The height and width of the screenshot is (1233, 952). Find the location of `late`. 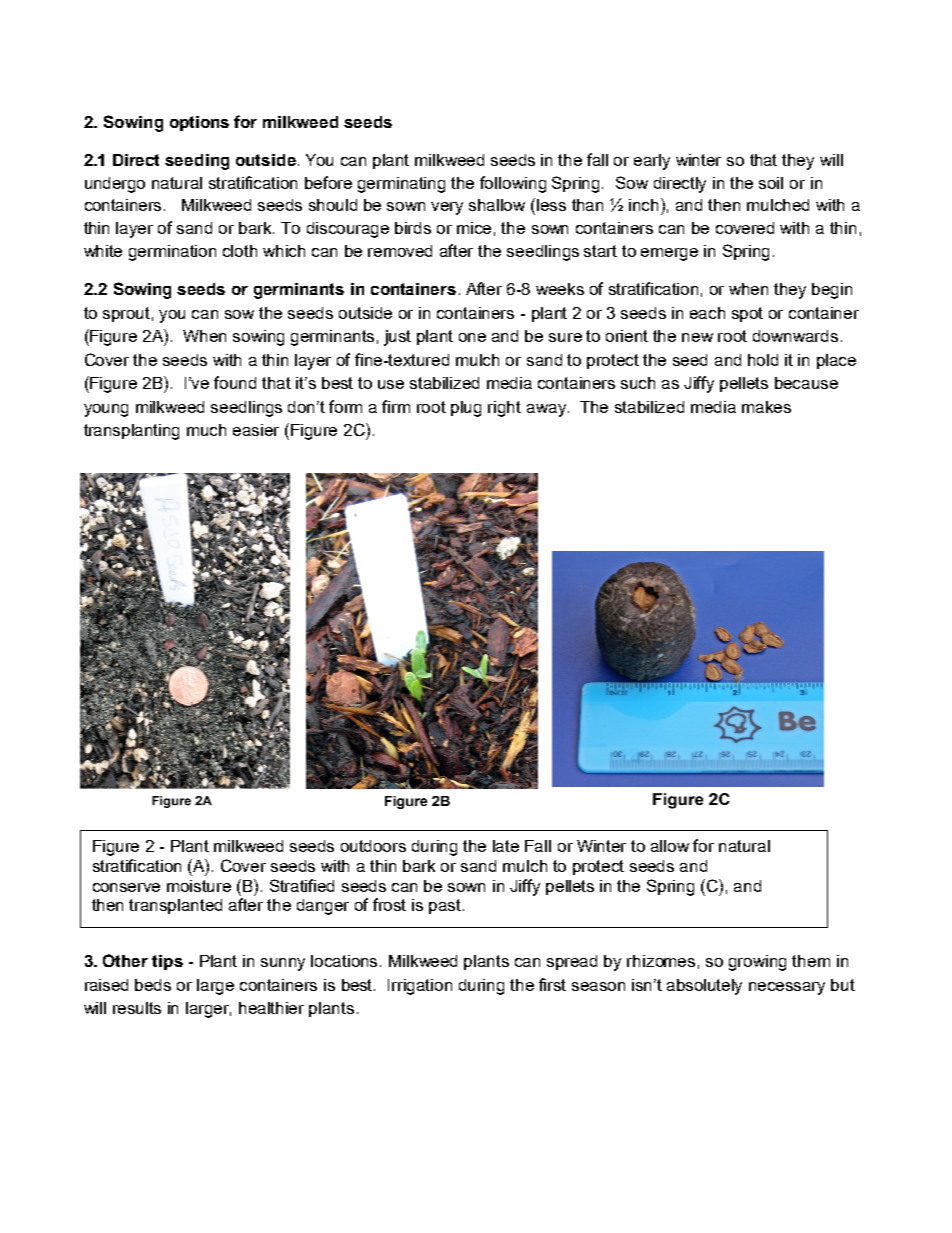

late is located at coordinates (506, 846).
